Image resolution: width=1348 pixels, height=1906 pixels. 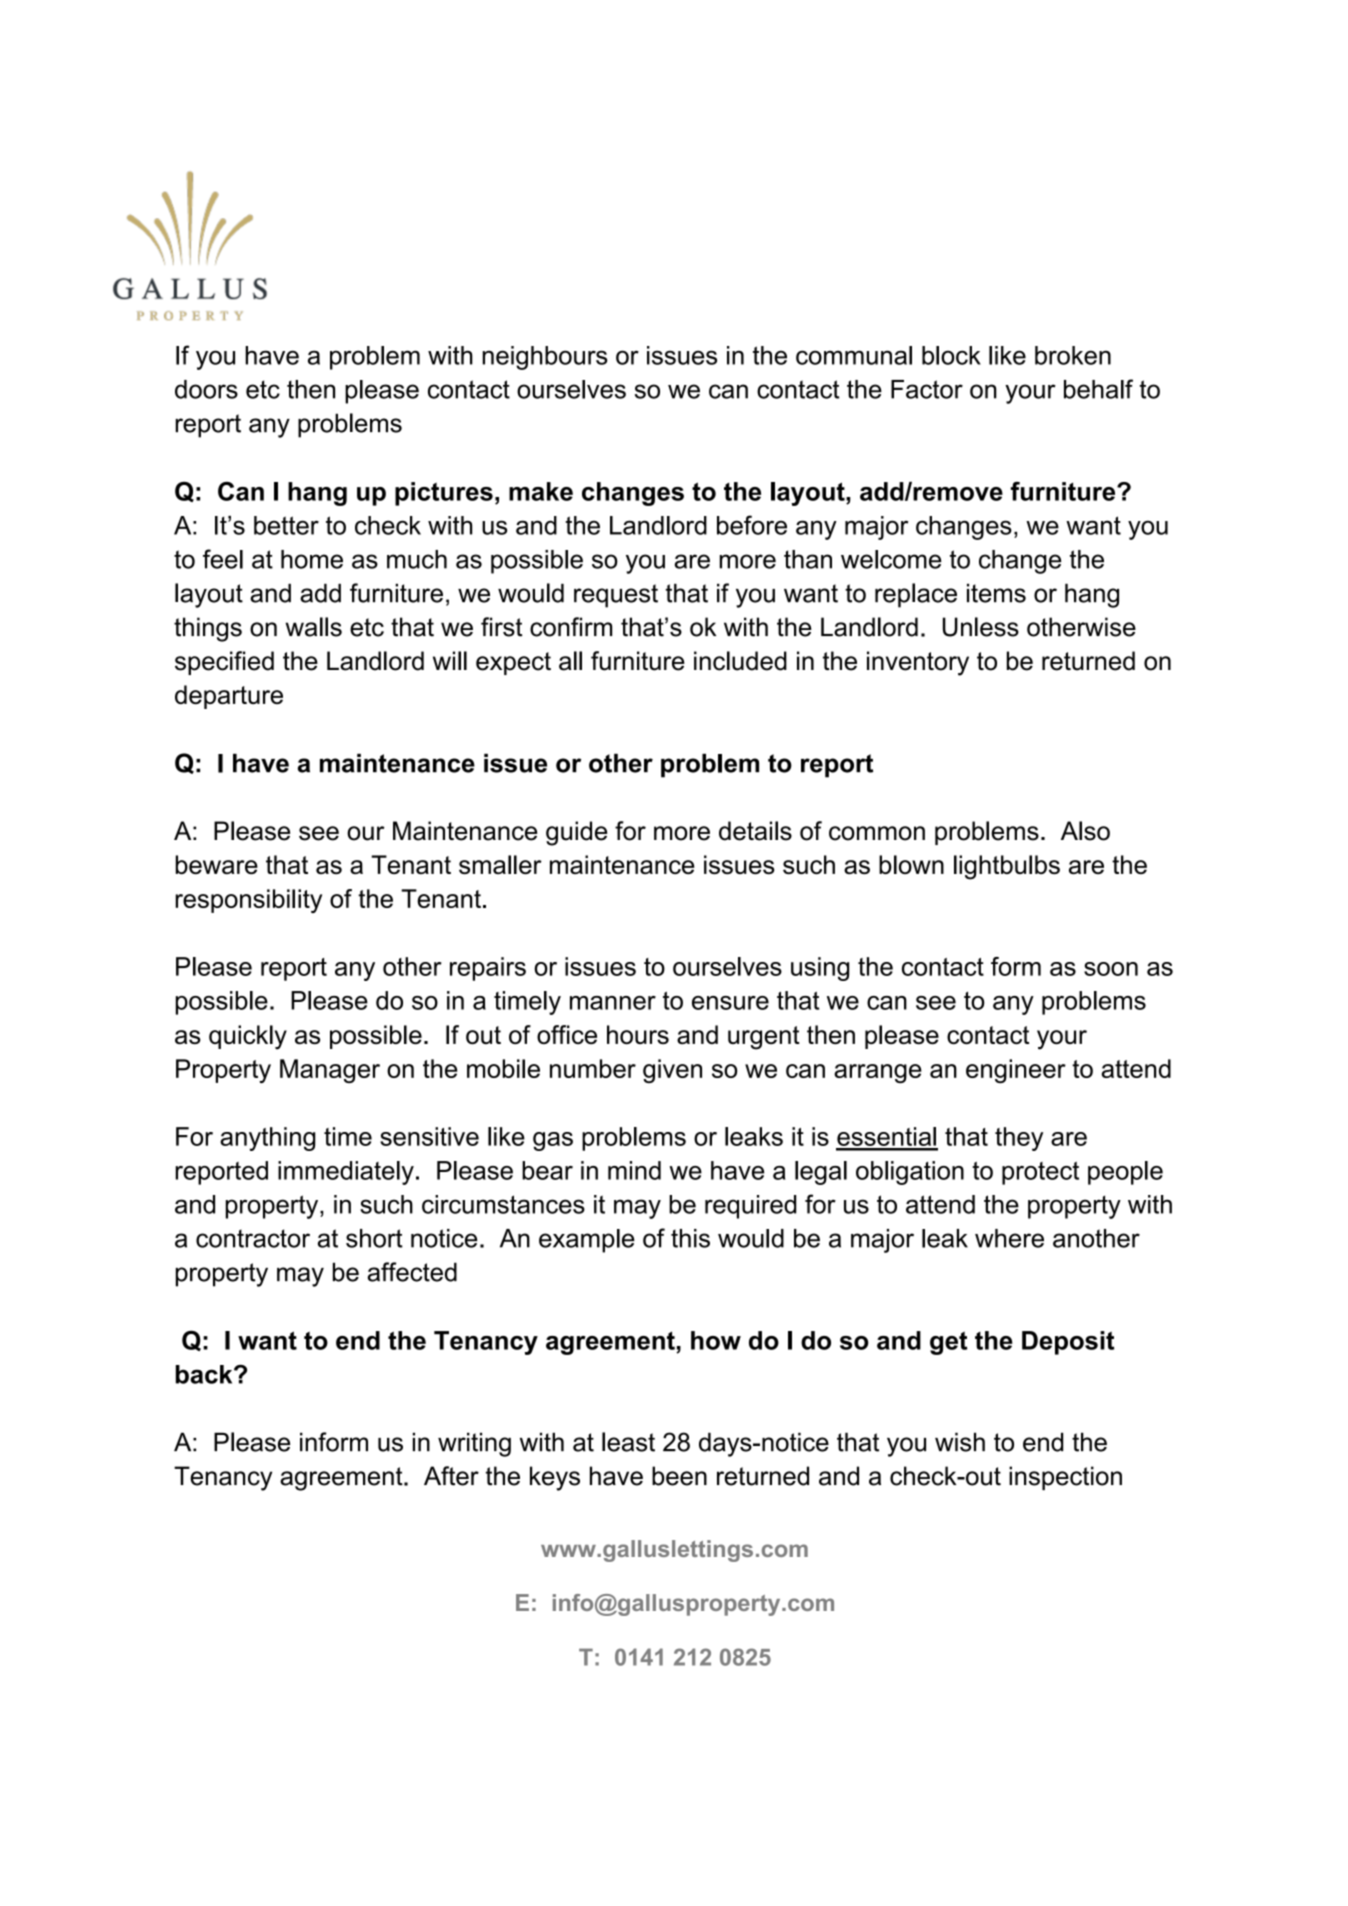 I want to click on given, so click(x=672, y=1071).
